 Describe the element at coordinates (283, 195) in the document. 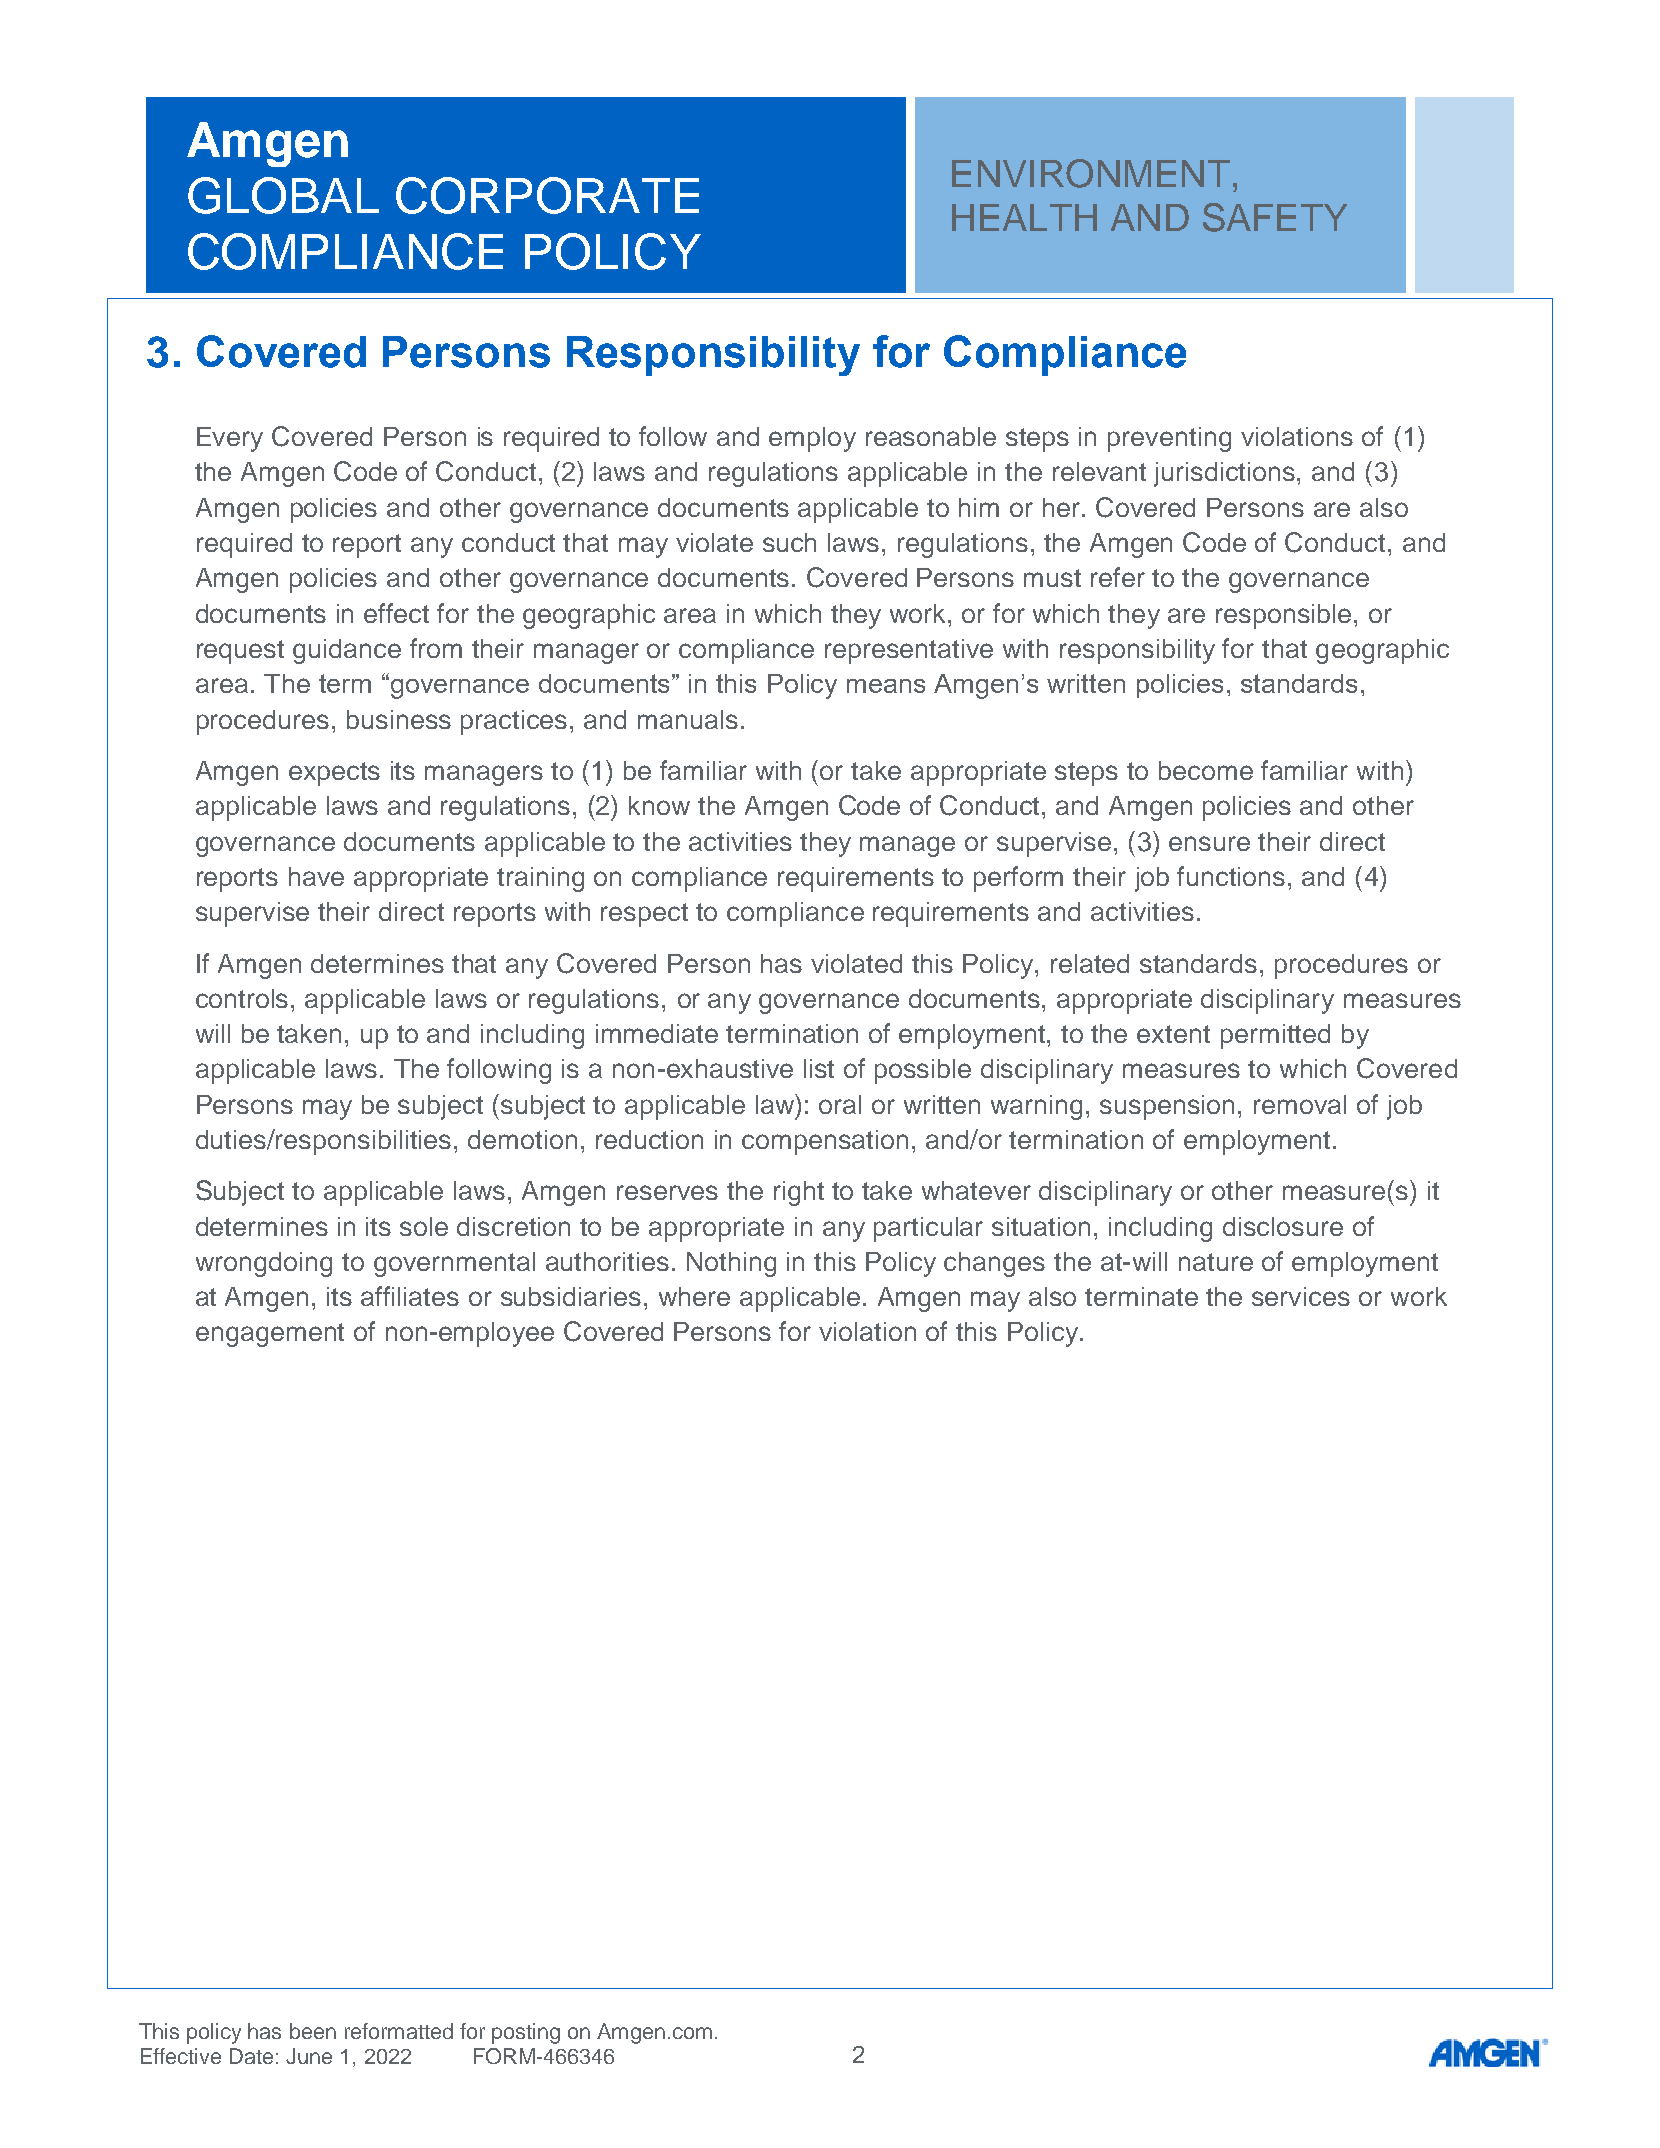

I see `GLOBAL` at that location.
